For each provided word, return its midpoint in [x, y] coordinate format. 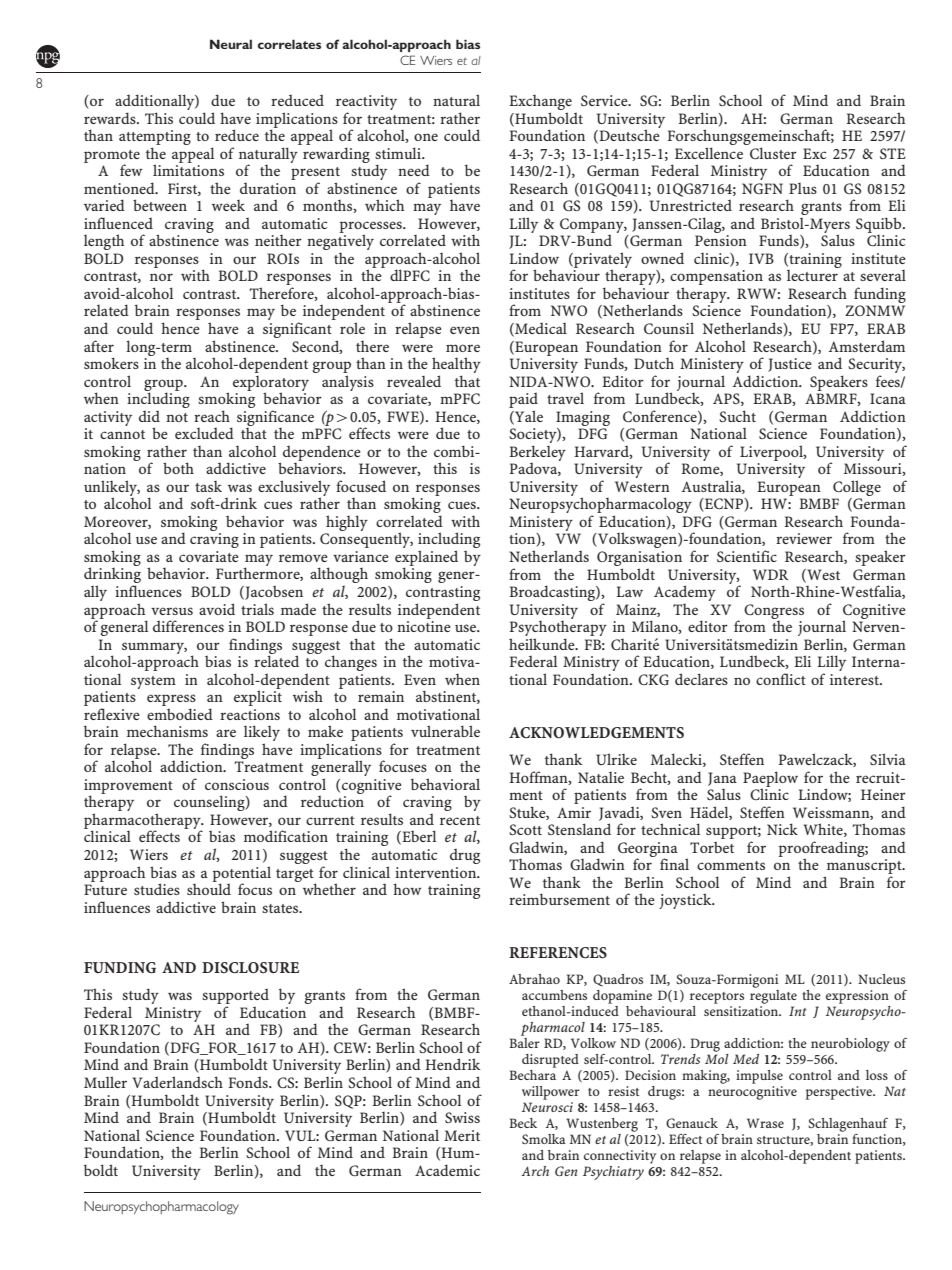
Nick [782, 829]
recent [460, 820]
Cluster [773, 153]
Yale [528, 417]
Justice [790, 365]
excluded [204, 433]
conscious [237, 784]
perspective [840, 1093]
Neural [231, 44]
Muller [105, 1082]
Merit [462, 1135]
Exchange [540, 103]
